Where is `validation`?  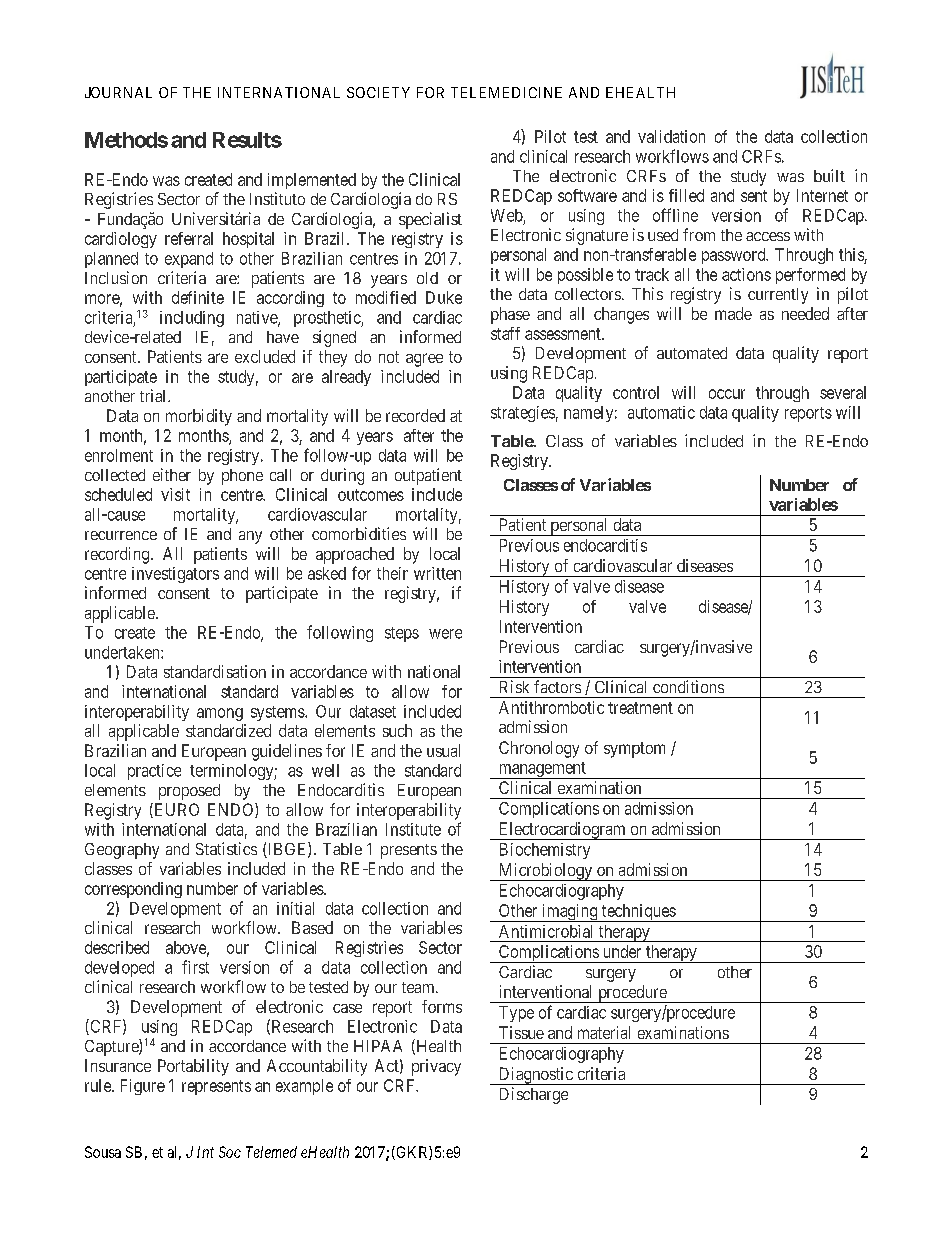 validation is located at coordinates (671, 136).
